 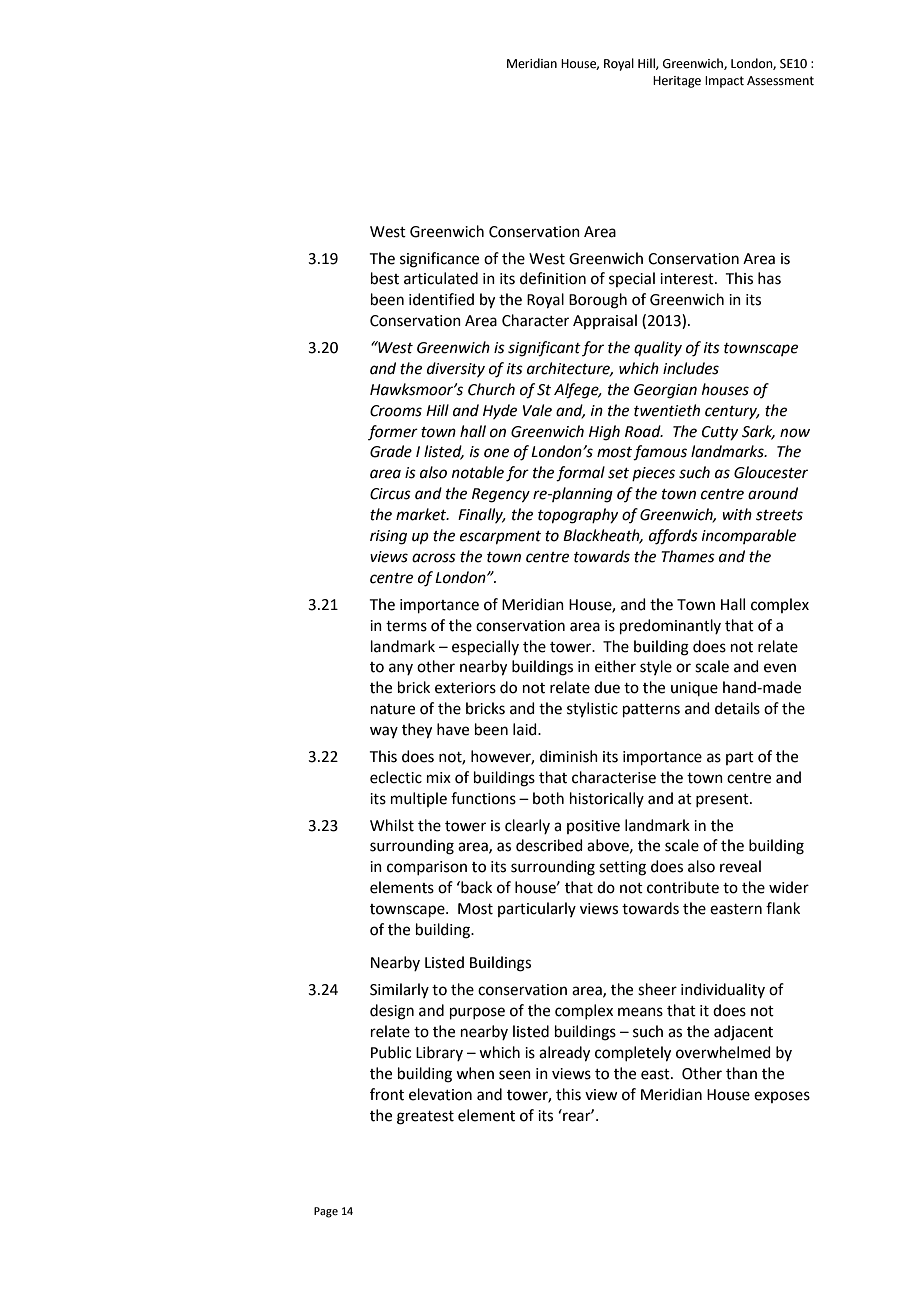 What do you see at coordinates (724, 82) in the screenshot?
I see `Impact` at bounding box center [724, 82].
